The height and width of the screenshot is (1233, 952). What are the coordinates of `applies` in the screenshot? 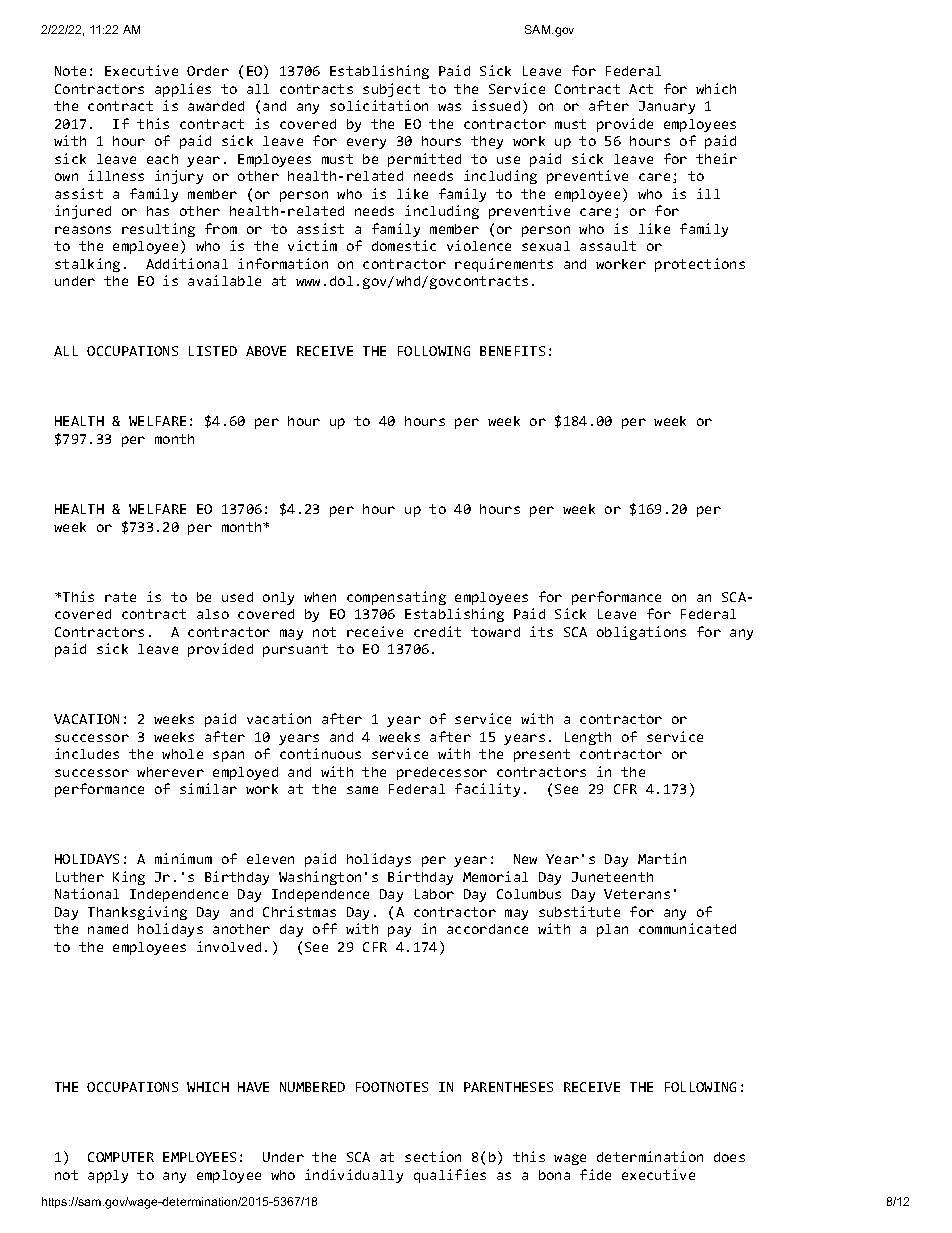 It's located at (183, 90).
